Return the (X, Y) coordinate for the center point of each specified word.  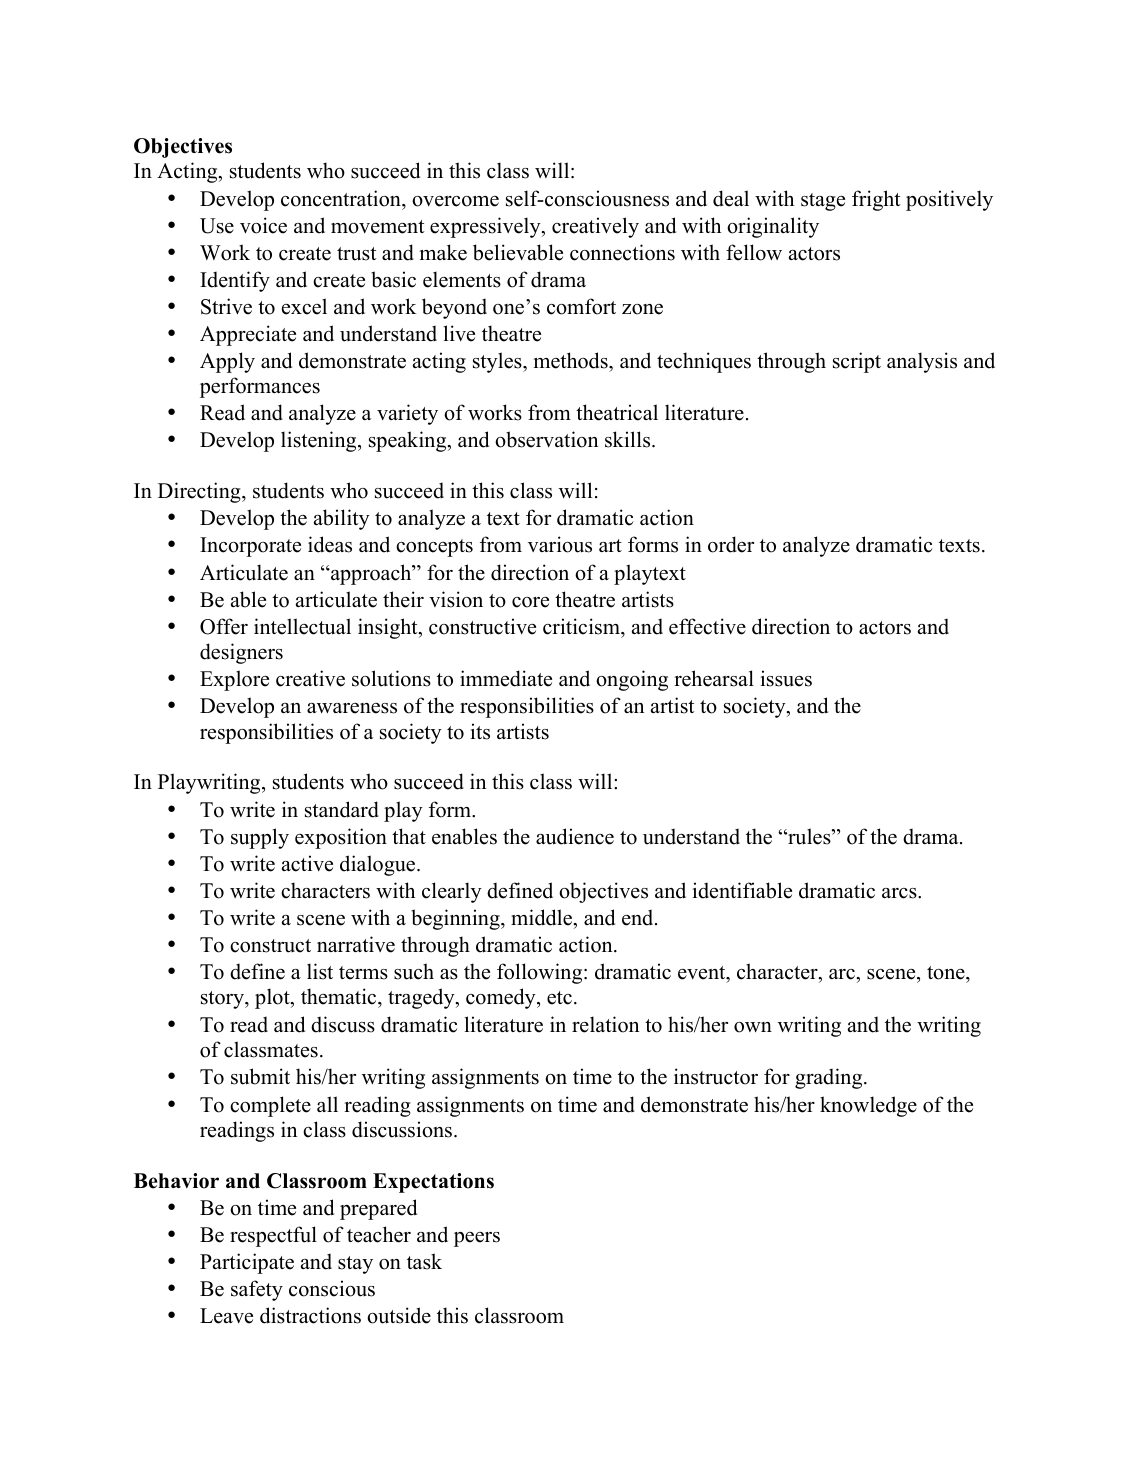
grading (830, 1078)
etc (559, 998)
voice (263, 225)
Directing (200, 492)
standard (342, 809)
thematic (340, 998)
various (560, 544)
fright (876, 200)
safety (257, 1290)
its (480, 731)
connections (622, 252)
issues (786, 678)
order (731, 544)
